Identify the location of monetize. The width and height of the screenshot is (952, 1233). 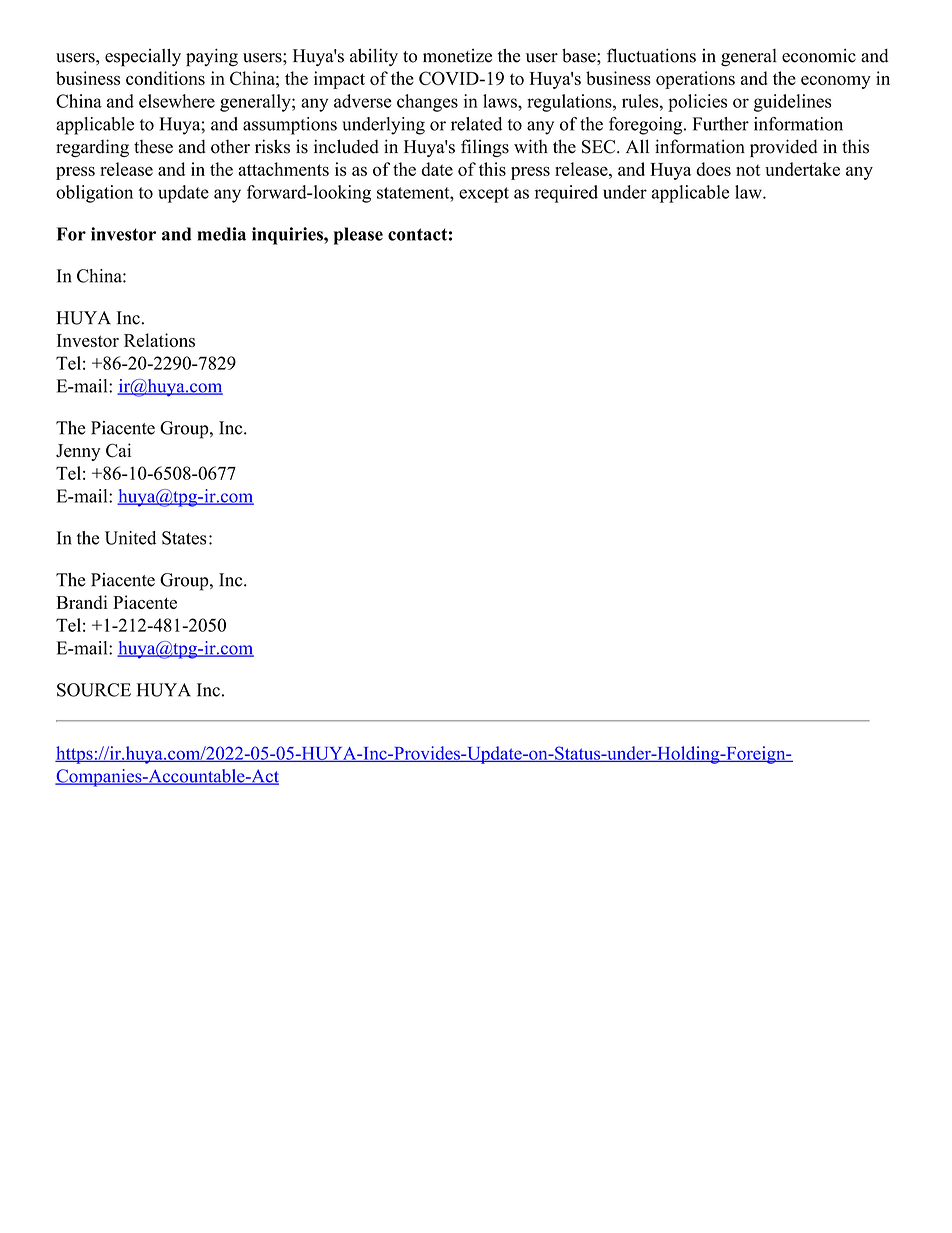
(457, 56).
